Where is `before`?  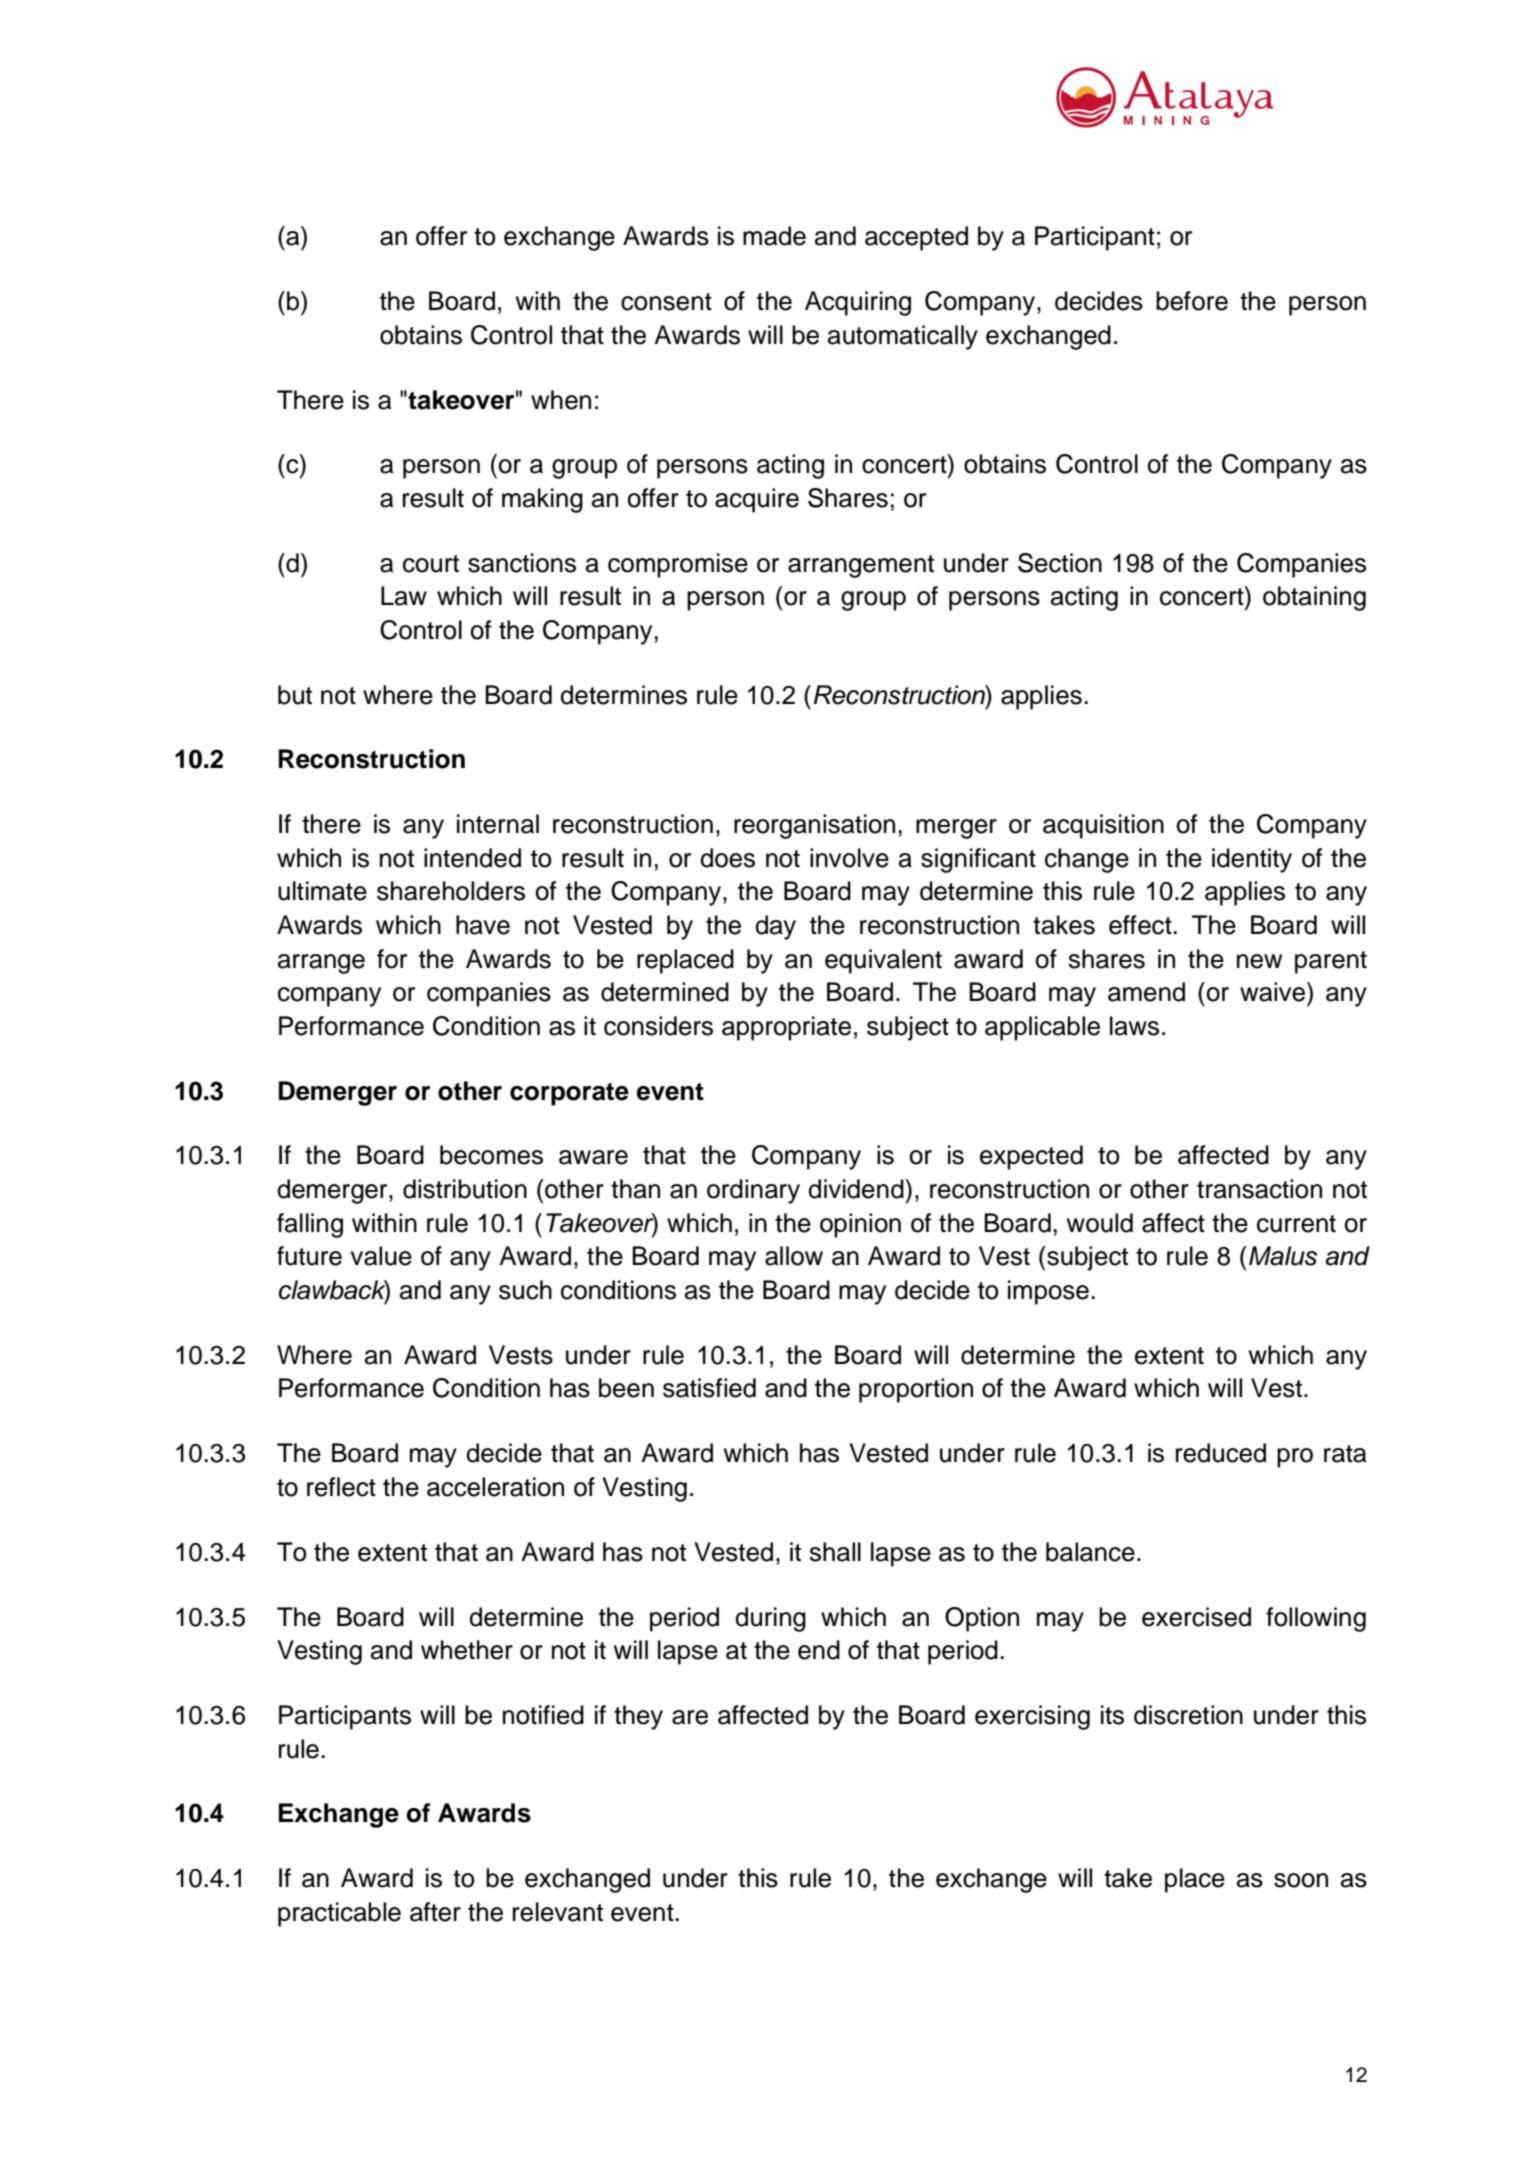 before is located at coordinates (1192, 301).
